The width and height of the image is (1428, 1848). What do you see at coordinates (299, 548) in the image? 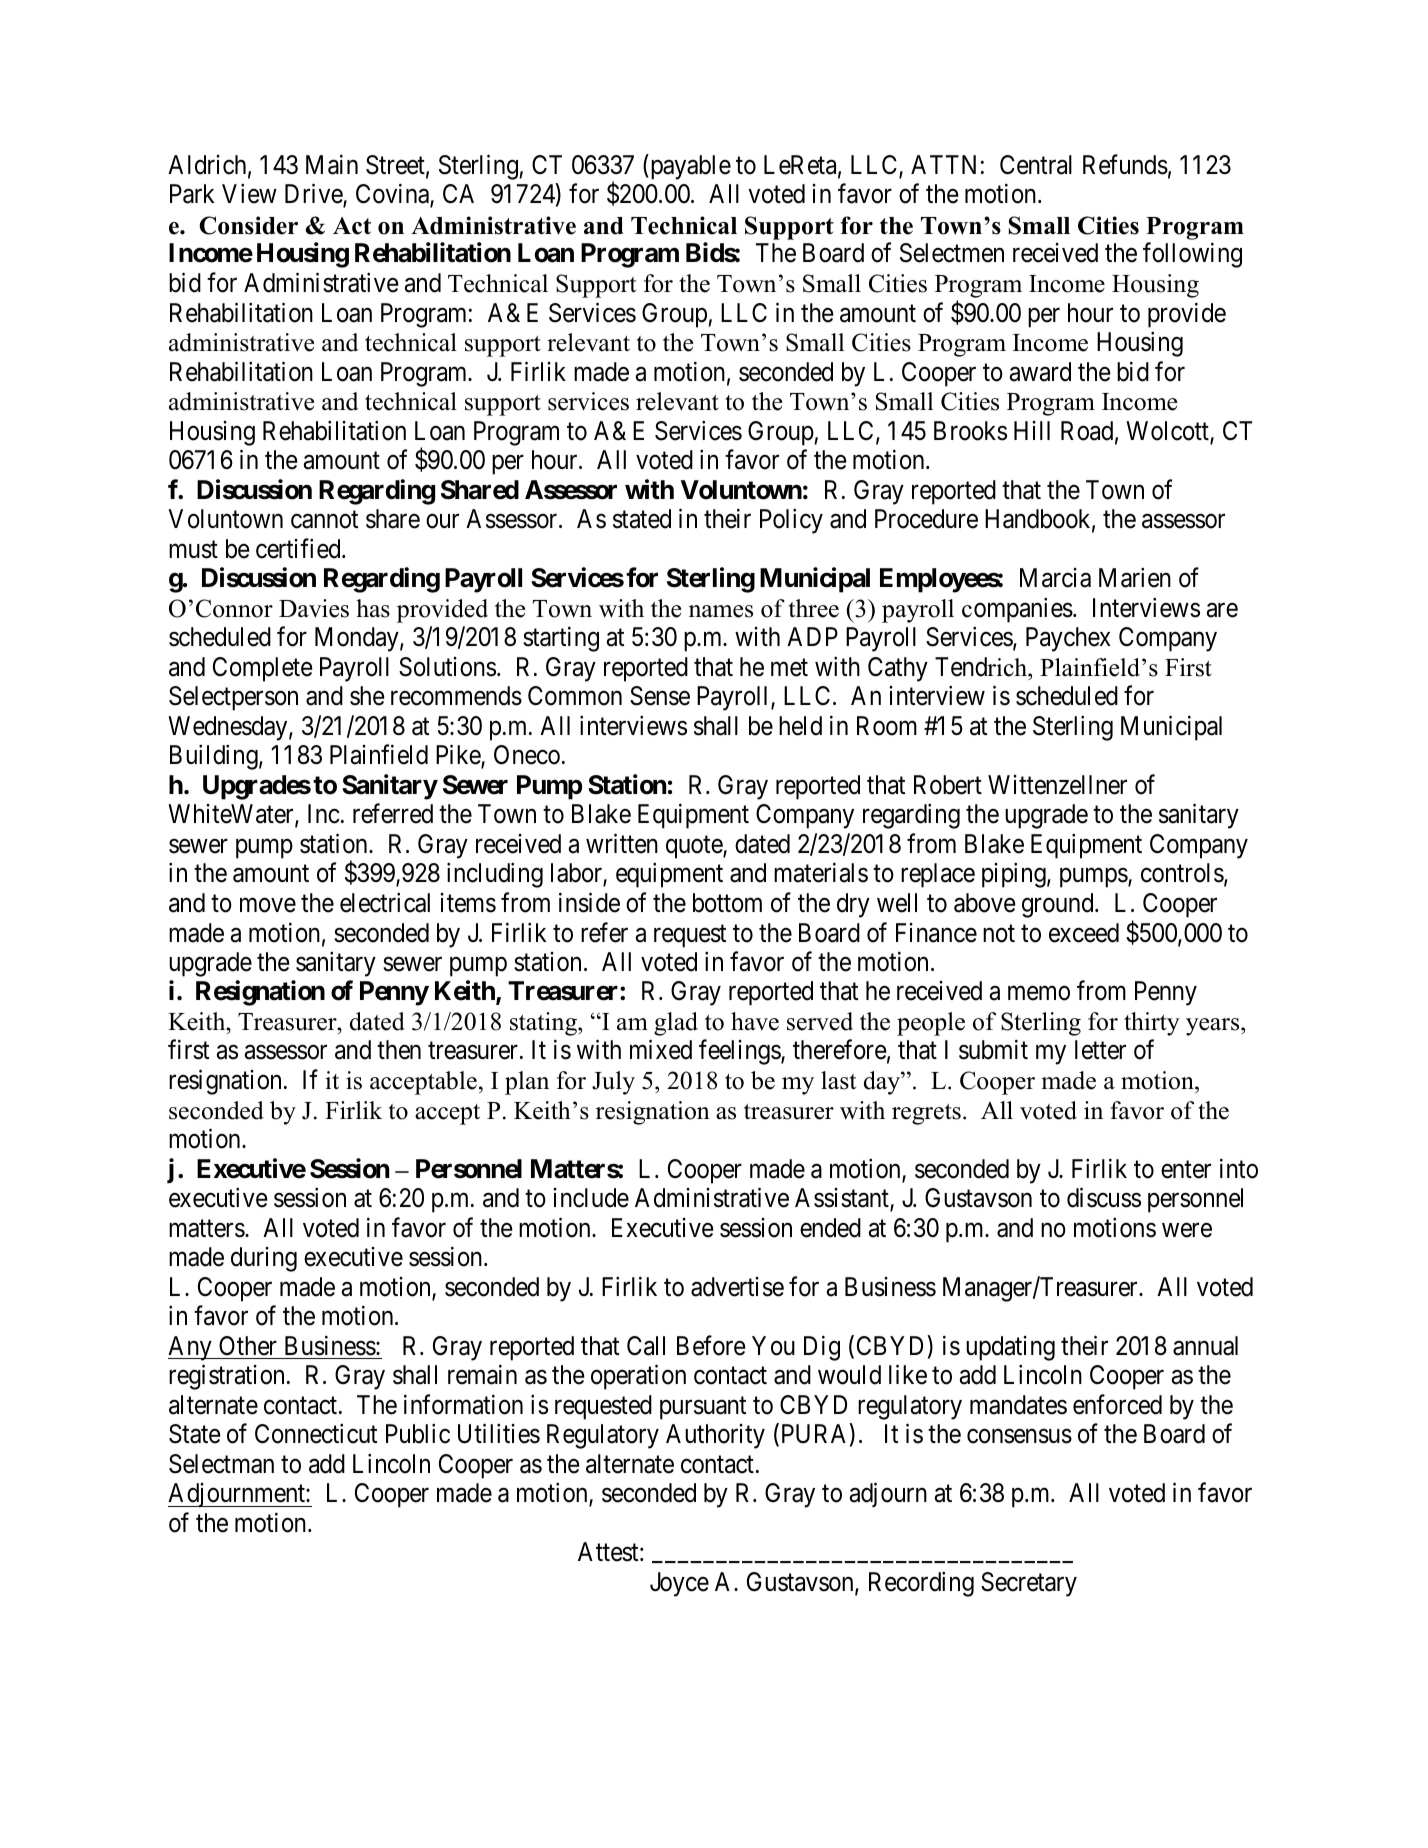
I see `certified` at bounding box center [299, 548].
